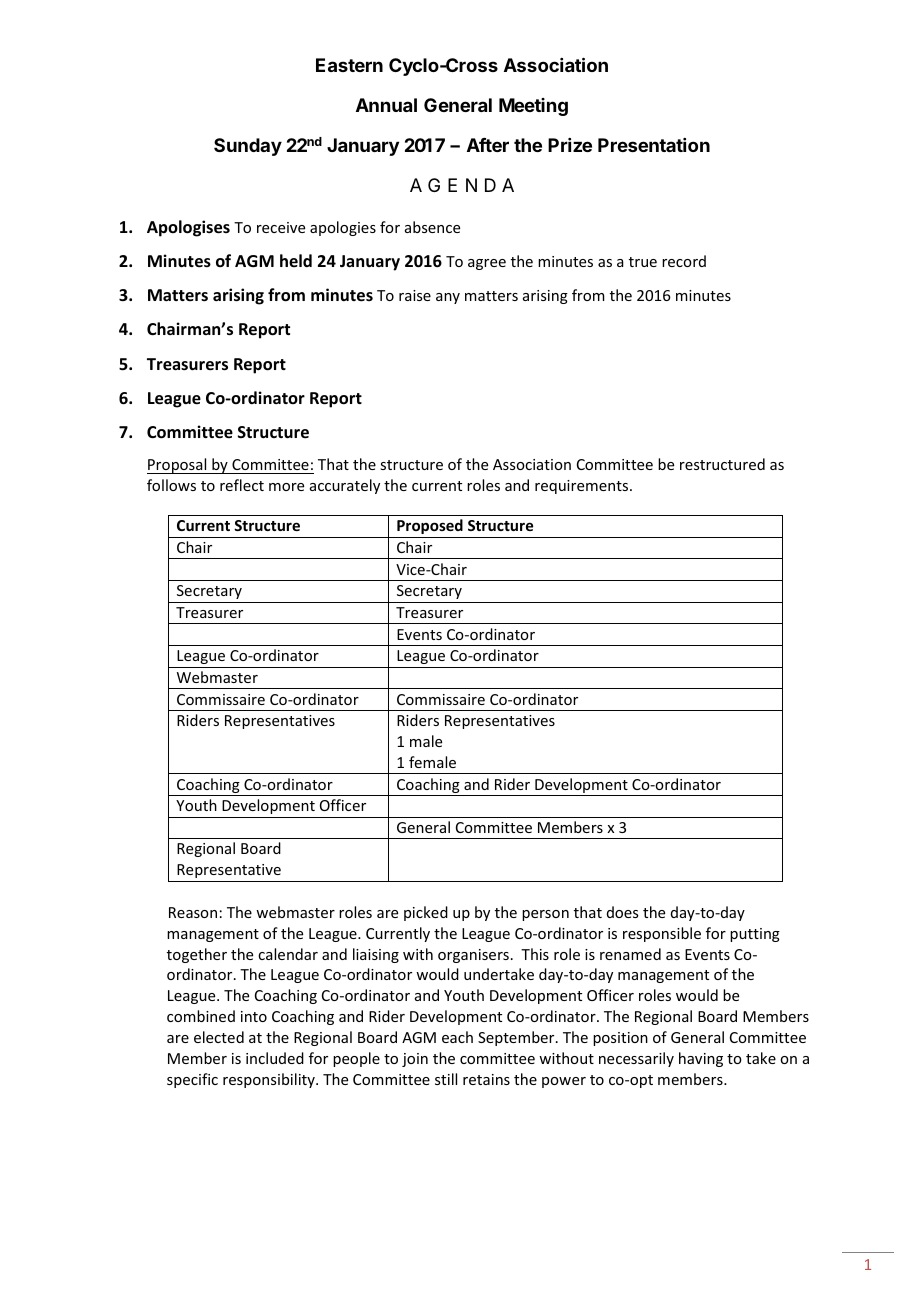 Image resolution: width=924 pixels, height=1308 pixels. What do you see at coordinates (583, 487) in the screenshot?
I see `requirements` at bounding box center [583, 487].
